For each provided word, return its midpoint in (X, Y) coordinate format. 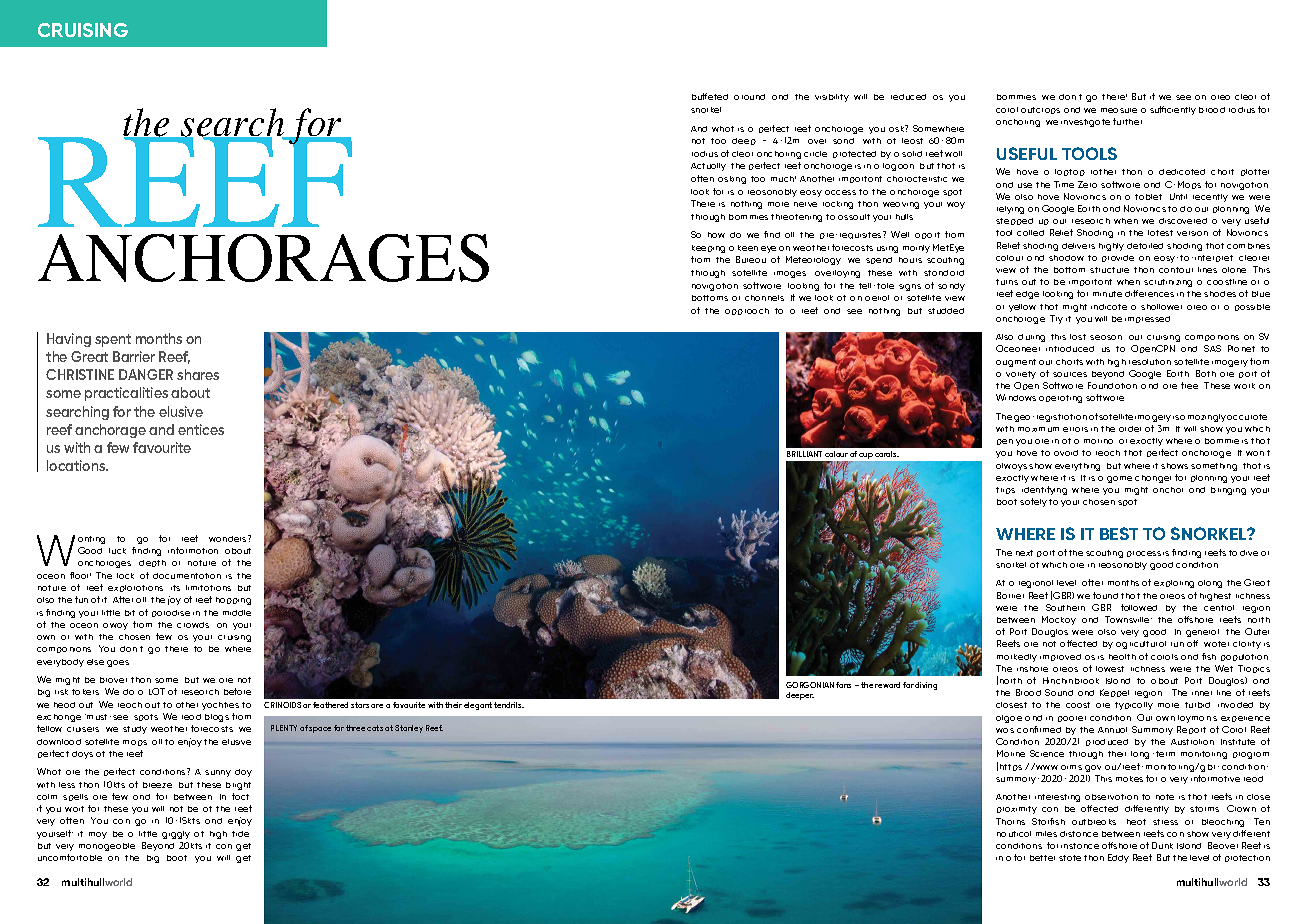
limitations (208, 588)
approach (747, 311)
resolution (1150, 362)
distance (1079, 834)
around (749, 97)
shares (198, 374)
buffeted (710, 96)
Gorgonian (810, 685)
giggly (176, 835)
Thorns (1010, 821)
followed (1139, 607)
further (1127, 121)
